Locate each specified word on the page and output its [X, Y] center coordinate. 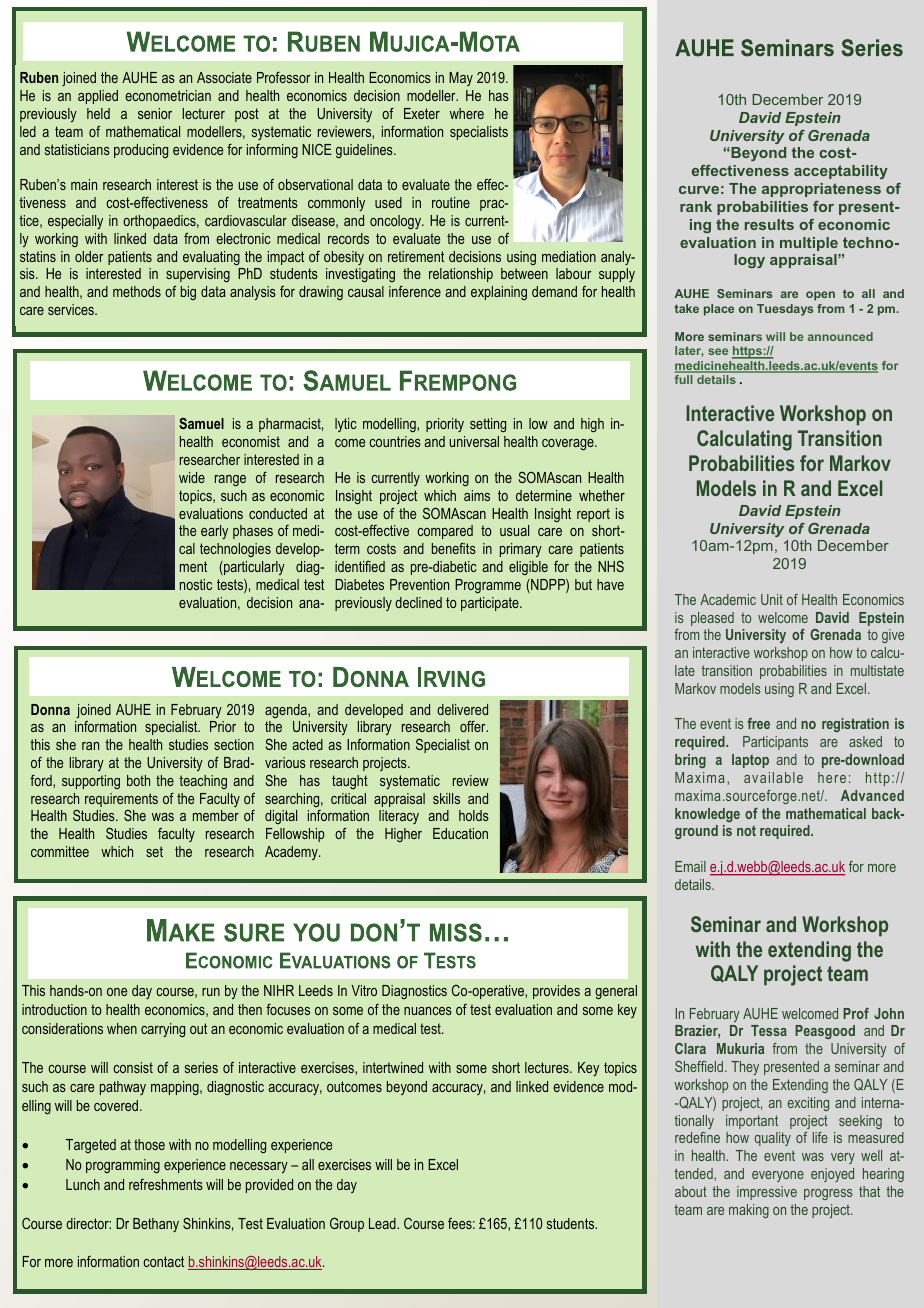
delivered [462, 709]
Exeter [422, 113]
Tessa [769, 1030]
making [749, 1211]
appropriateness [821, 190]
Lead [383, 1223]
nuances [428, 1011]
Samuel [201, 423]
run [211, 992]
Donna [50, 709]
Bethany [156, 1225]
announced [840, 336]
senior [155, 113]
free [758, 723]
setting [488, 425]
